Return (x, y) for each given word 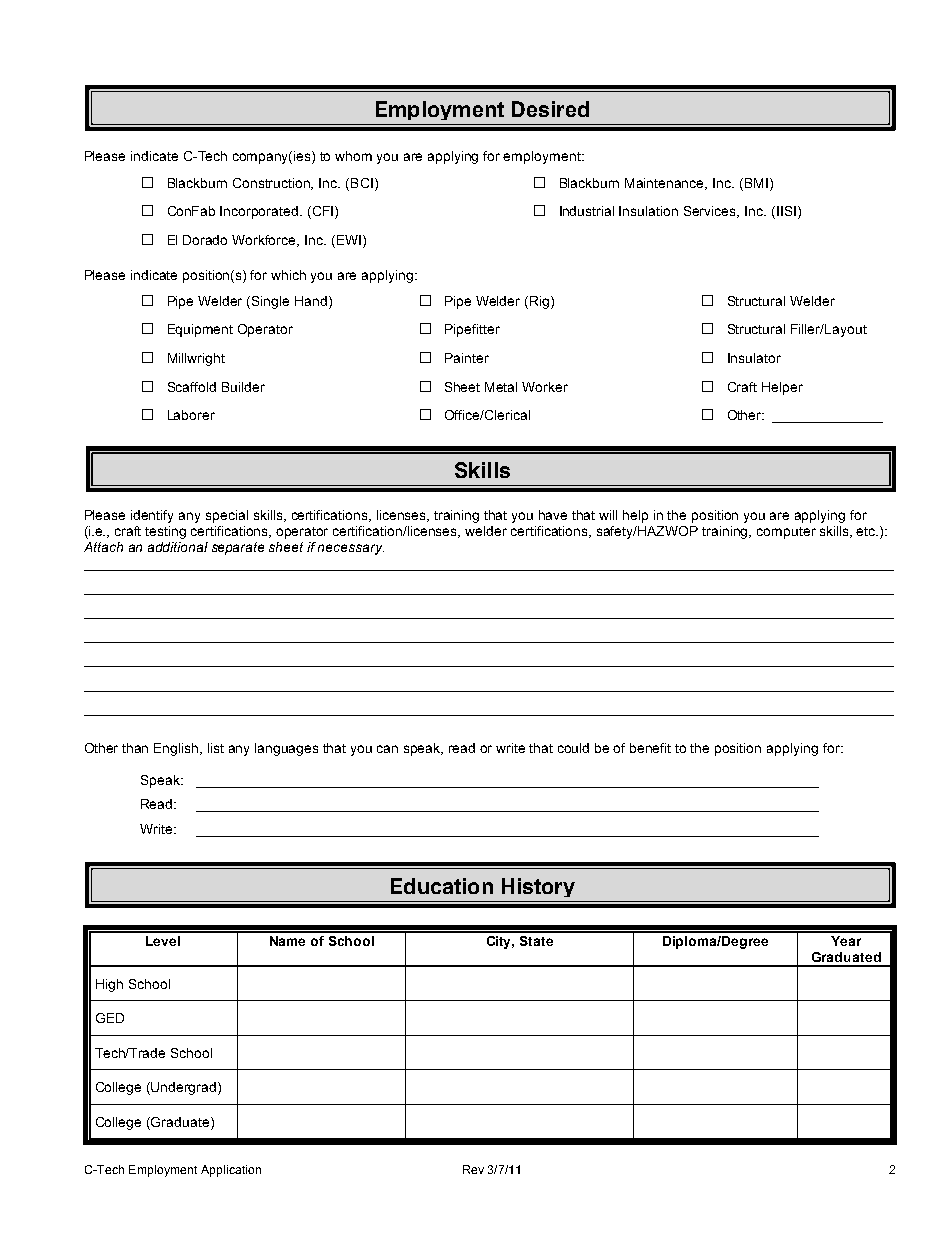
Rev (473, 1169)
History (538, 887)
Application (231, 1171)
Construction (273, 184)
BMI (756, 183)
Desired (550, 109)
